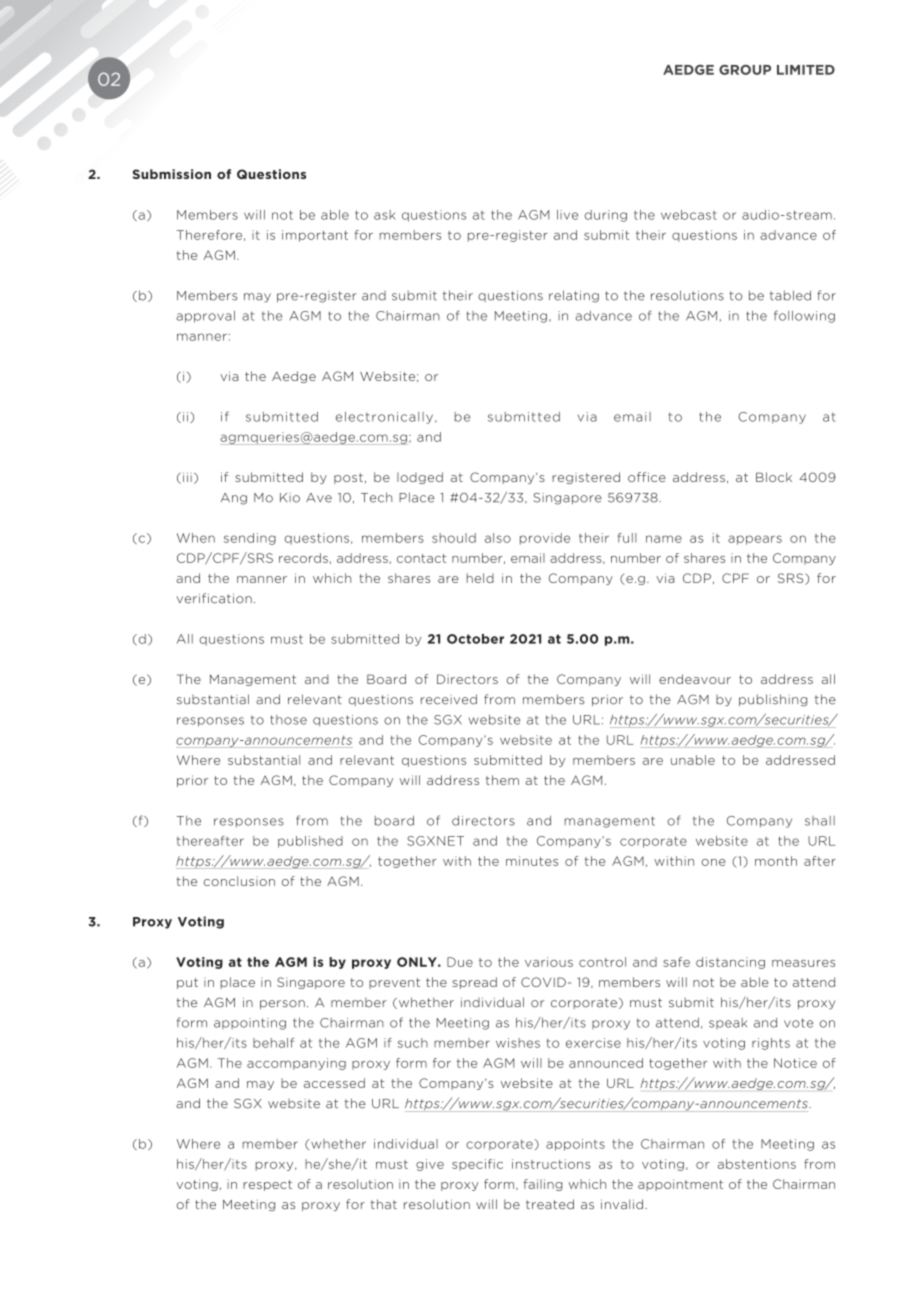 The width and height of the image is (924, 1308). What do you see at coordinates (730, 963) in the image?
I see `distancing` at bounding box center [730, 963].
